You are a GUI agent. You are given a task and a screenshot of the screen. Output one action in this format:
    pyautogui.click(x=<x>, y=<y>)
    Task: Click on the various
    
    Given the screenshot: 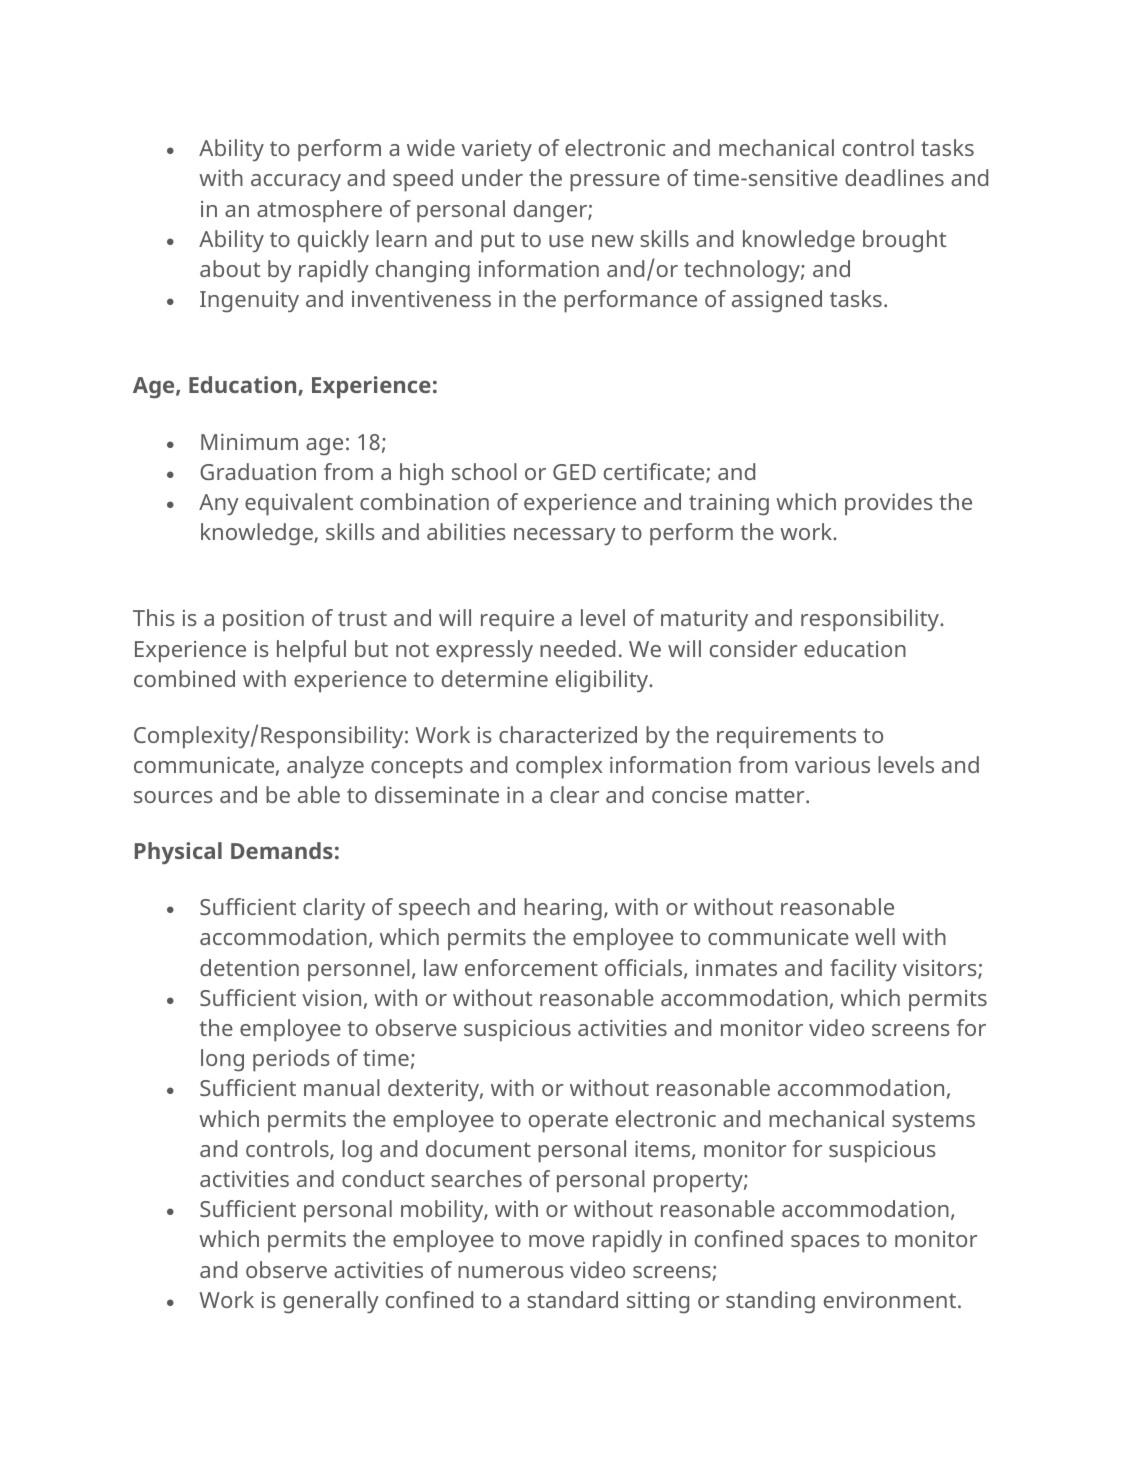 What is the action you would take?
    pyautogui.click(x=832, y=765)
